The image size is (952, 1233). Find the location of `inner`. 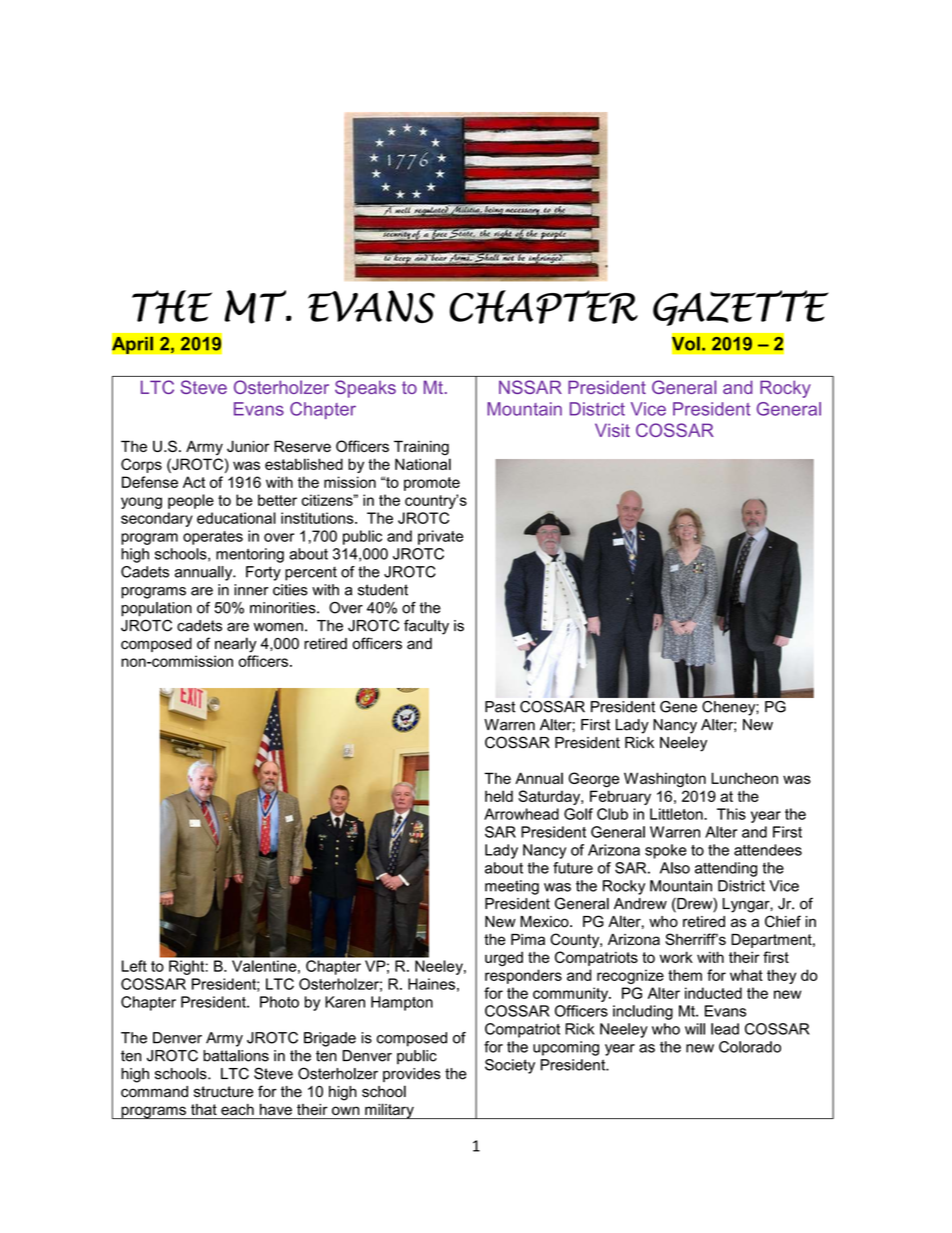

inner is located at coordinates (251, 590).
